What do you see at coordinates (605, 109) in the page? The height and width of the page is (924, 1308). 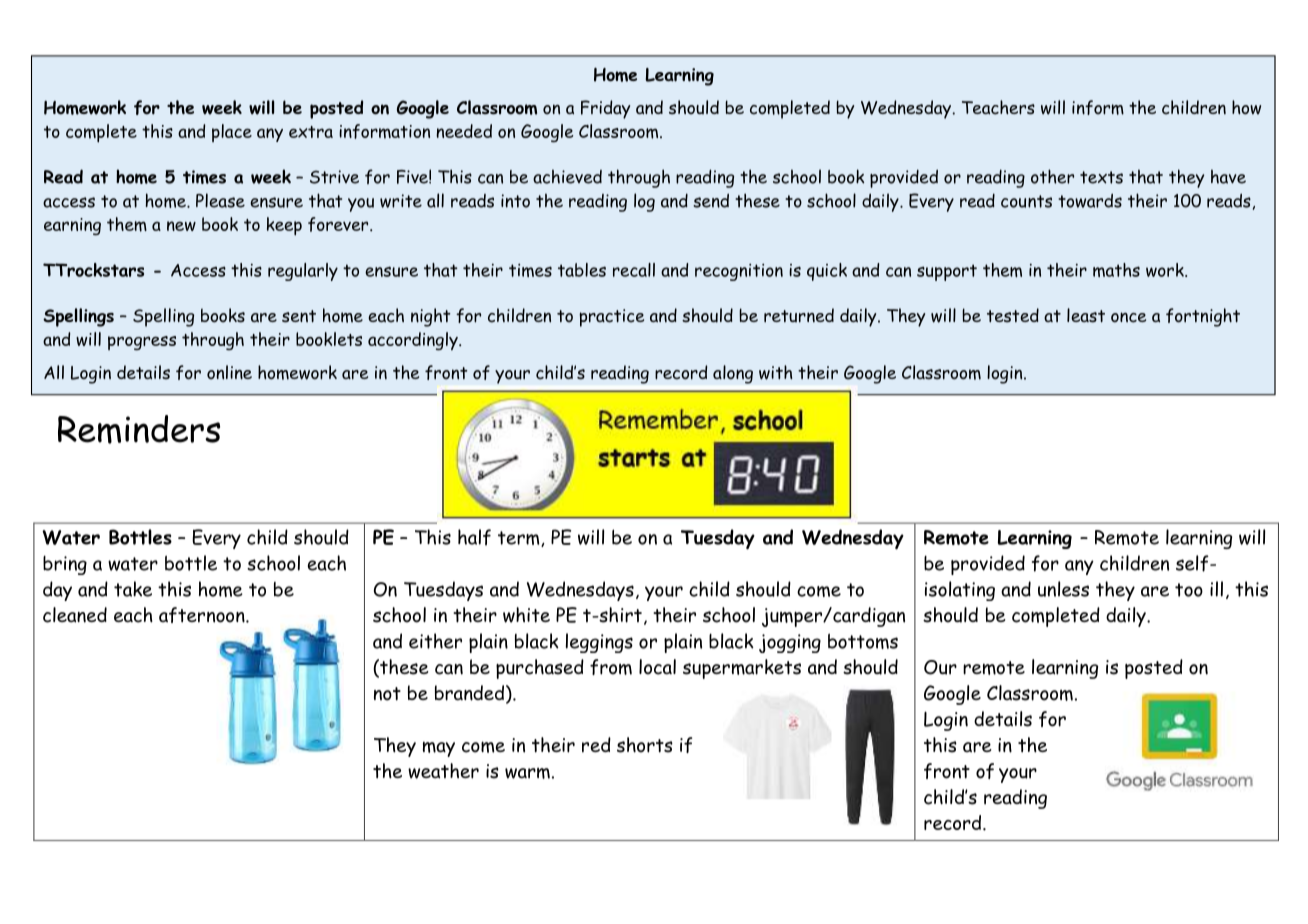 I see `Friday` at bounding box center [605, 109].
